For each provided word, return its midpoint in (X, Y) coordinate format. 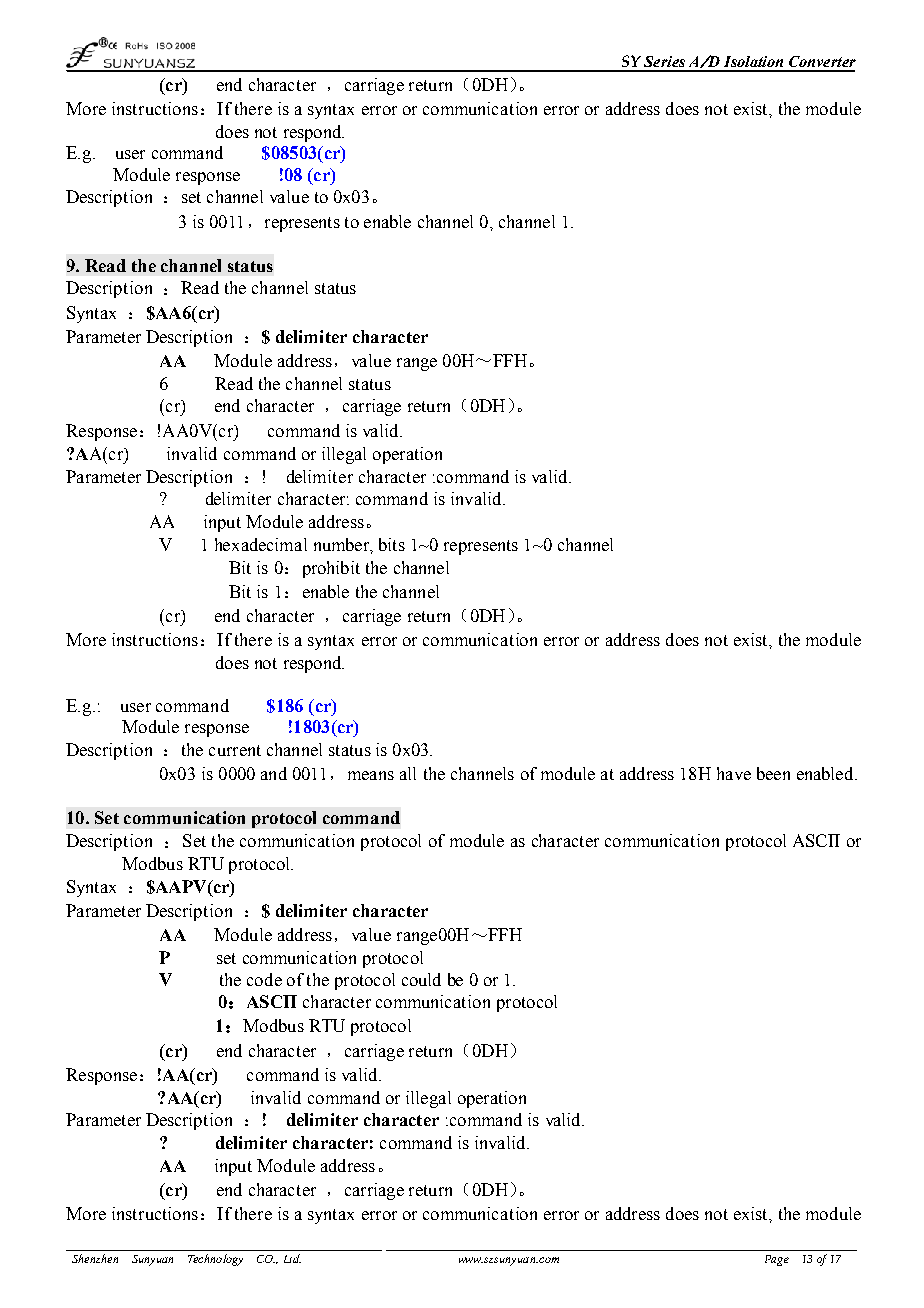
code (264, 979)
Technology (215, 1260)
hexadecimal (261, 544)
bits (392, 544)
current (235, 750)
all (408, 773)
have (734, 773)
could (421, 979)
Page (777, 1260)
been (773, 773)
